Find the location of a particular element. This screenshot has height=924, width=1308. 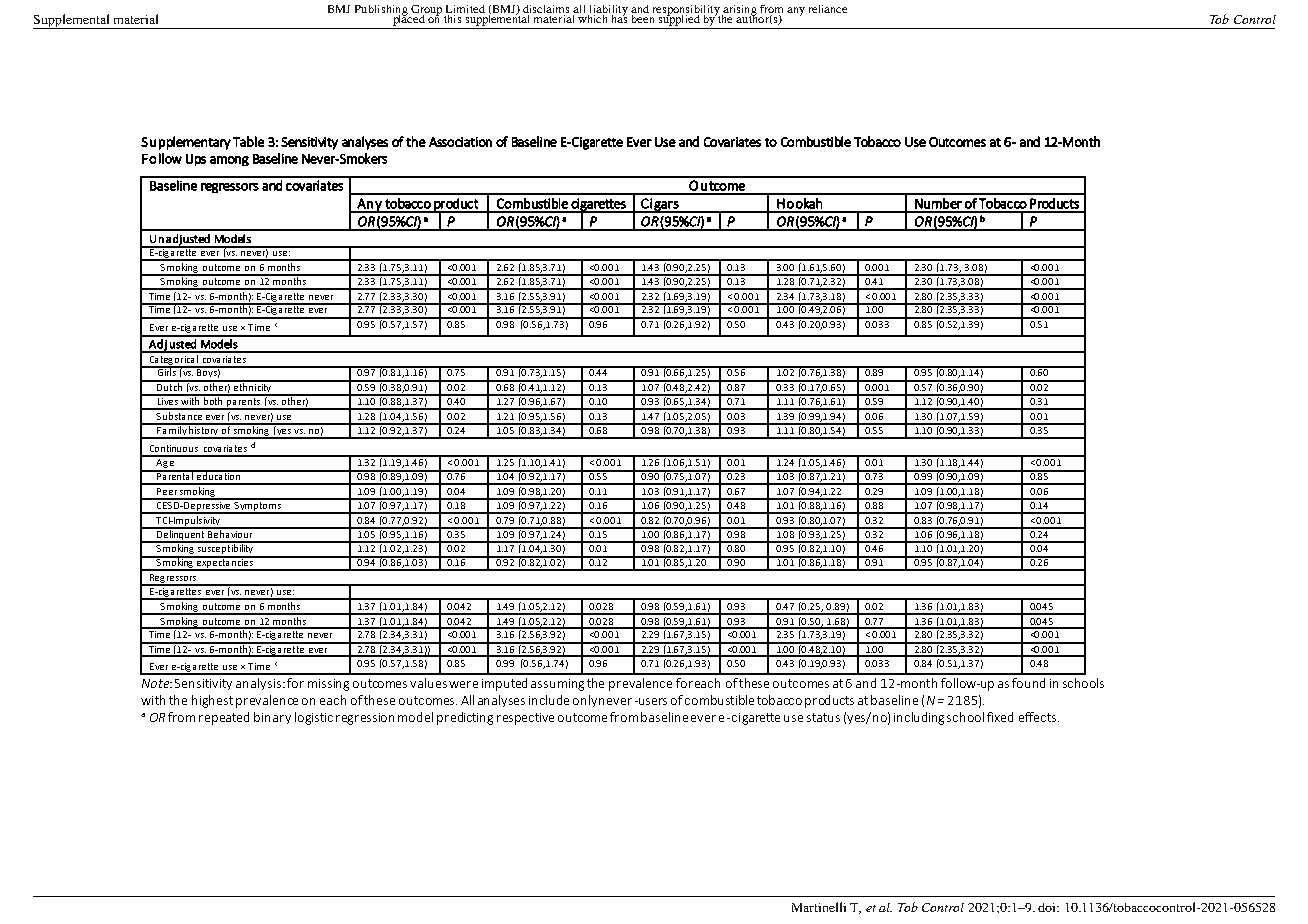

users is located at coordinates (652, 701).
